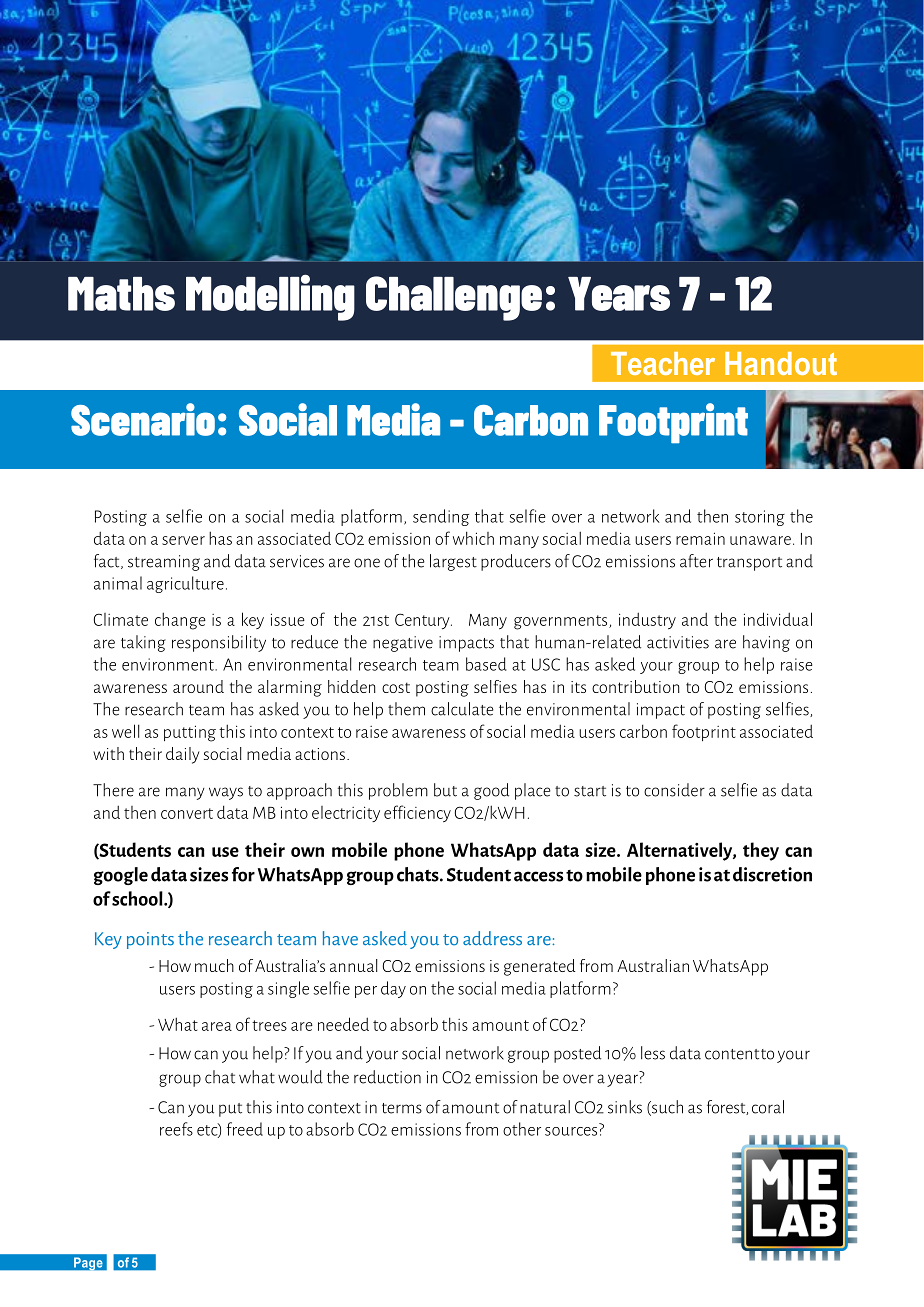 Image resolution: width=924 pixels, height=1307 pixels. Describe the element at coordinates (636, 686) in the document. I see `contribution` at that location.
